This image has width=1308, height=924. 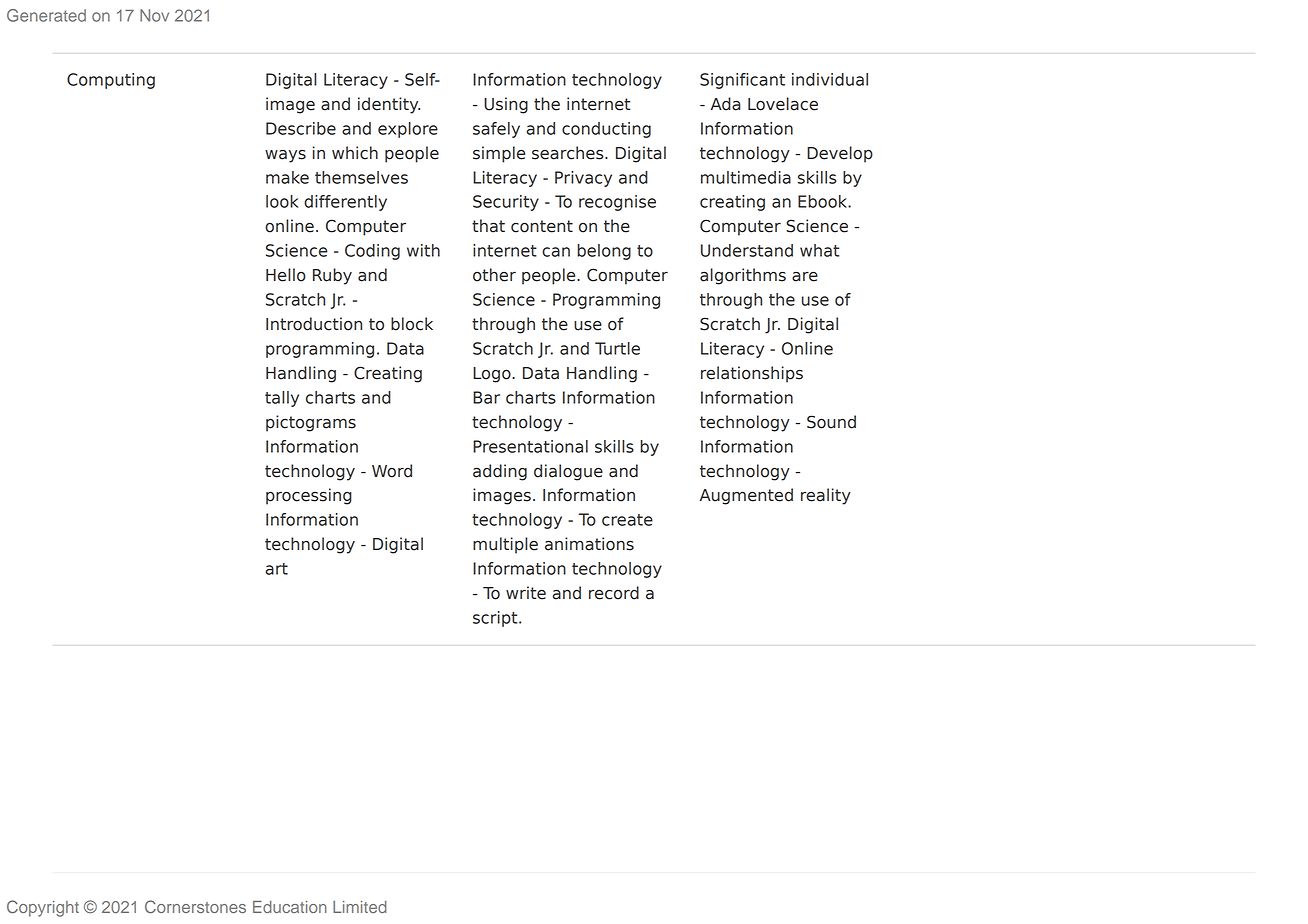 I want to click on identity, so click(x=389, y=105).
